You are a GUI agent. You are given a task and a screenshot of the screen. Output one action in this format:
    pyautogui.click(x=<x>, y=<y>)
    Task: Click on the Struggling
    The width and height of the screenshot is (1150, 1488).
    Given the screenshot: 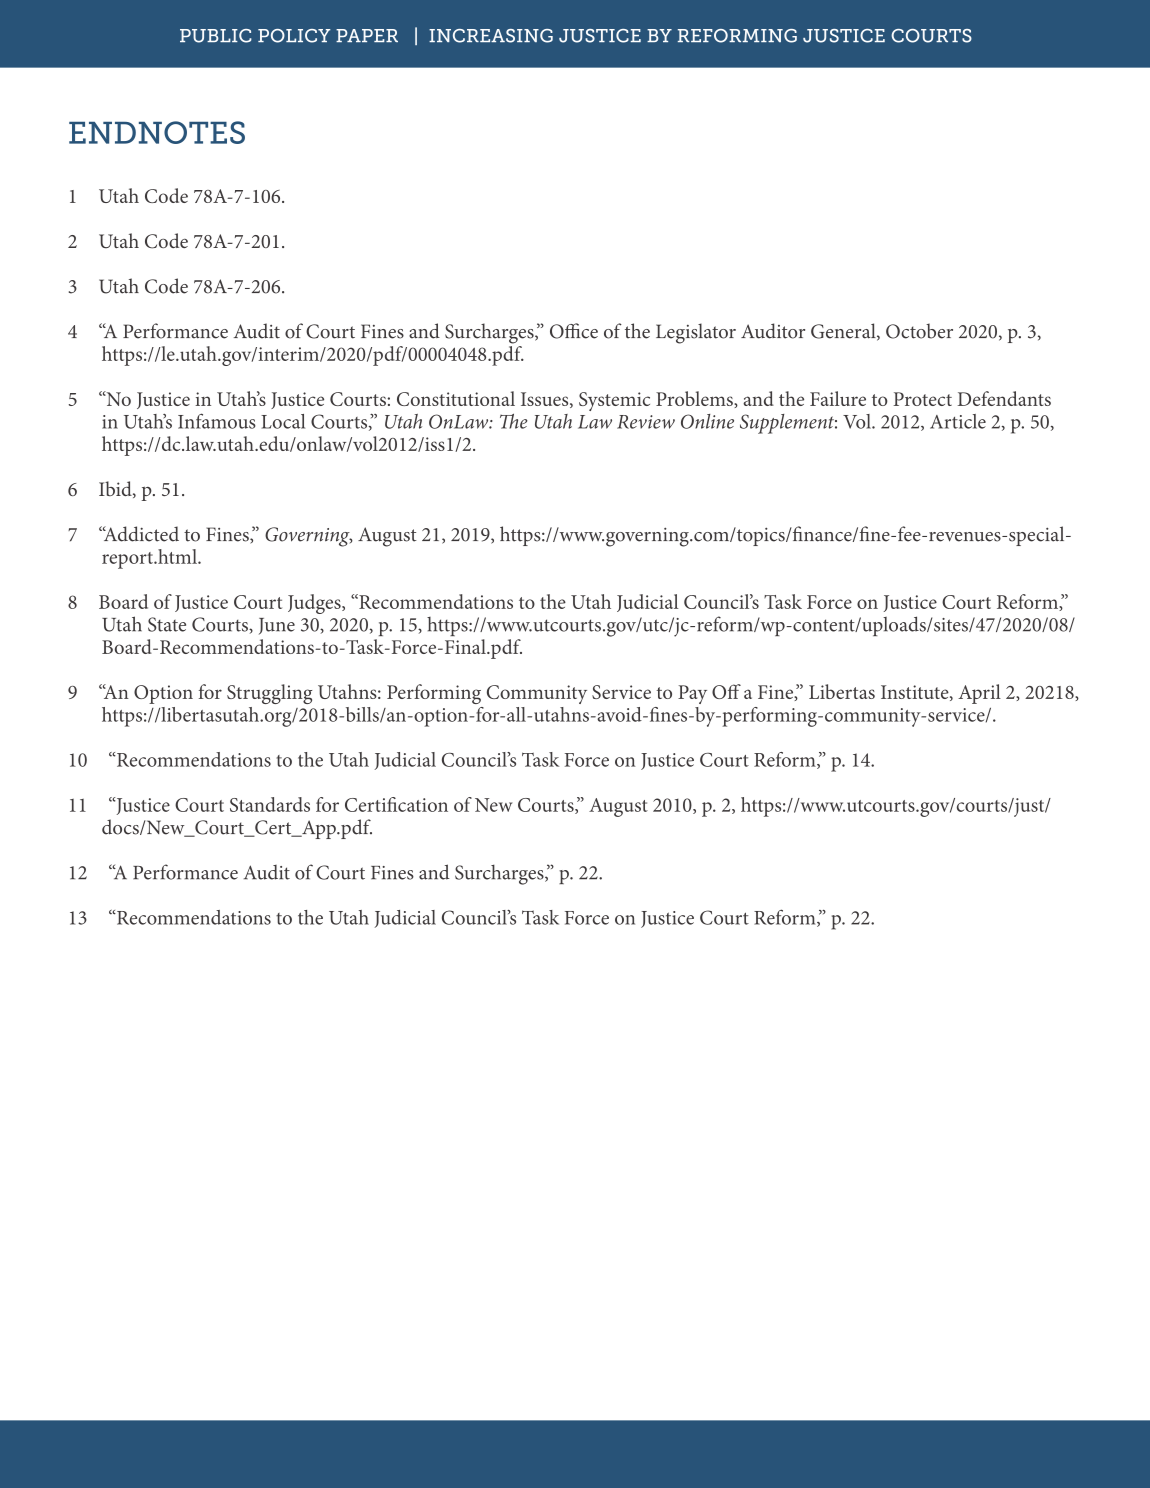 What is the action you would take?
    pyautogui.click(x=269, y=694)
